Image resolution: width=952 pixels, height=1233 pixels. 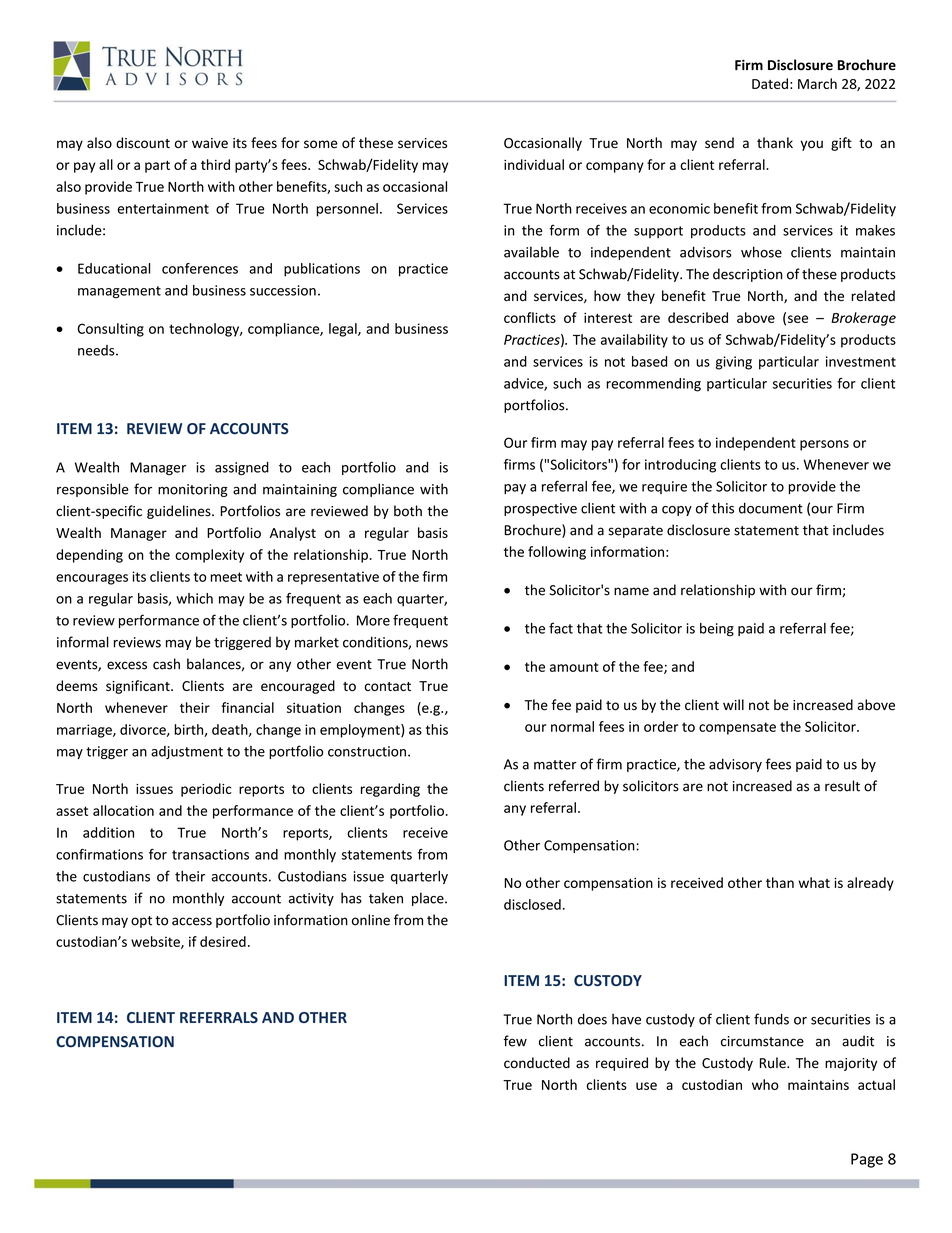 What do you see at coordinates (770, 83) in the screenshot?
I see `Dated` at bounding box center [770, 83].
